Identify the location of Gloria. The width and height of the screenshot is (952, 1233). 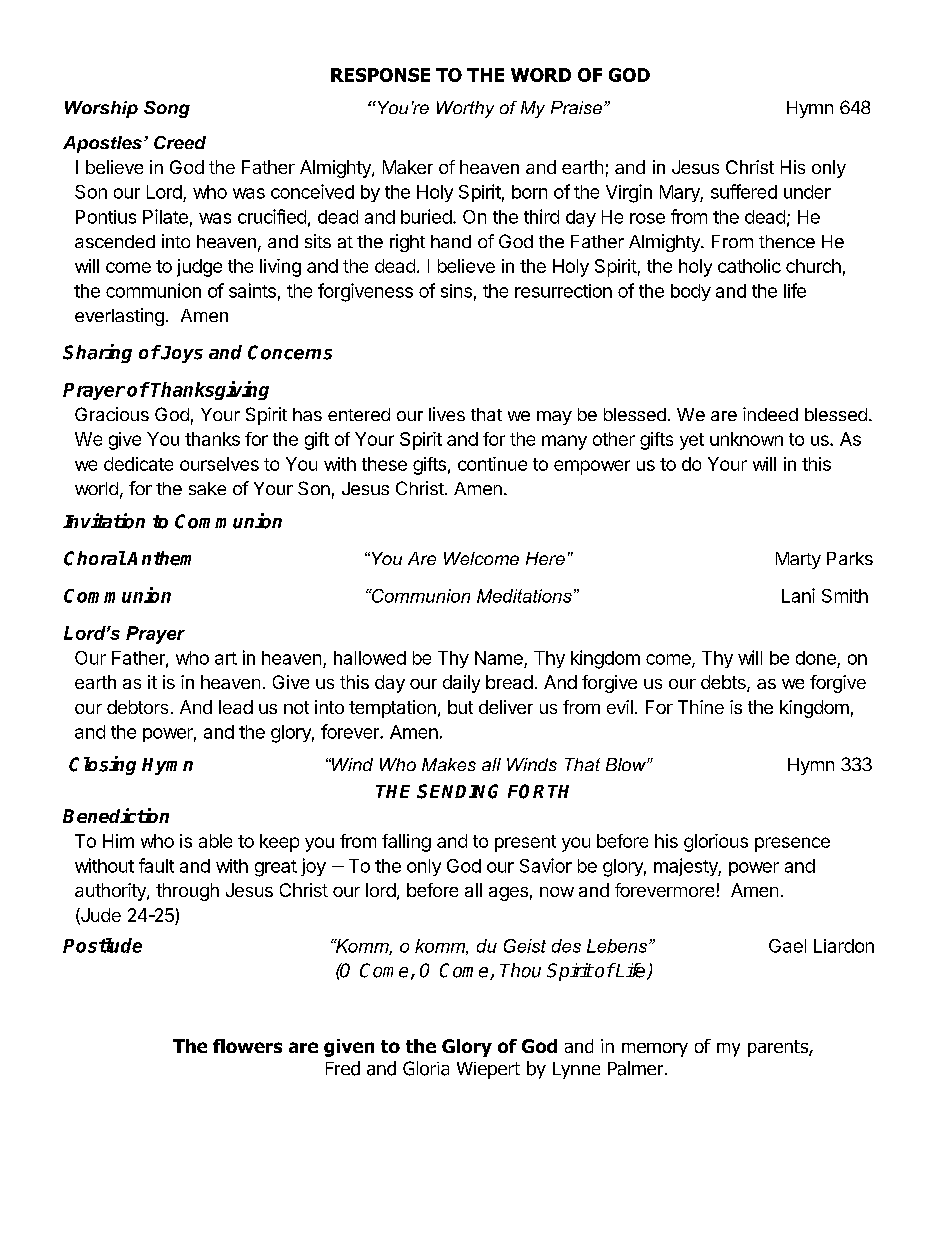
(426, 1068).
